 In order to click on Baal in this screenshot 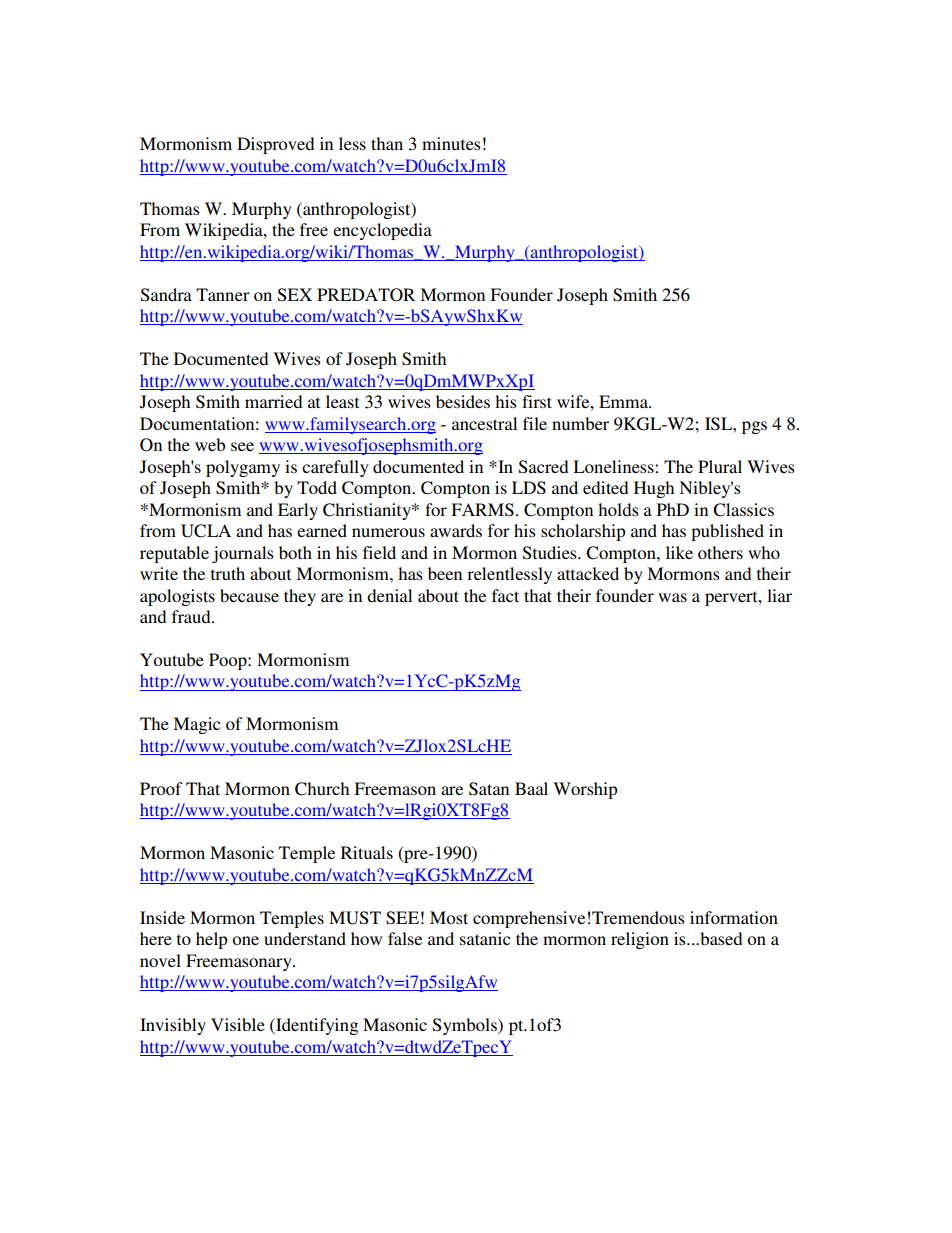, I will do `click(531, 788)`.
